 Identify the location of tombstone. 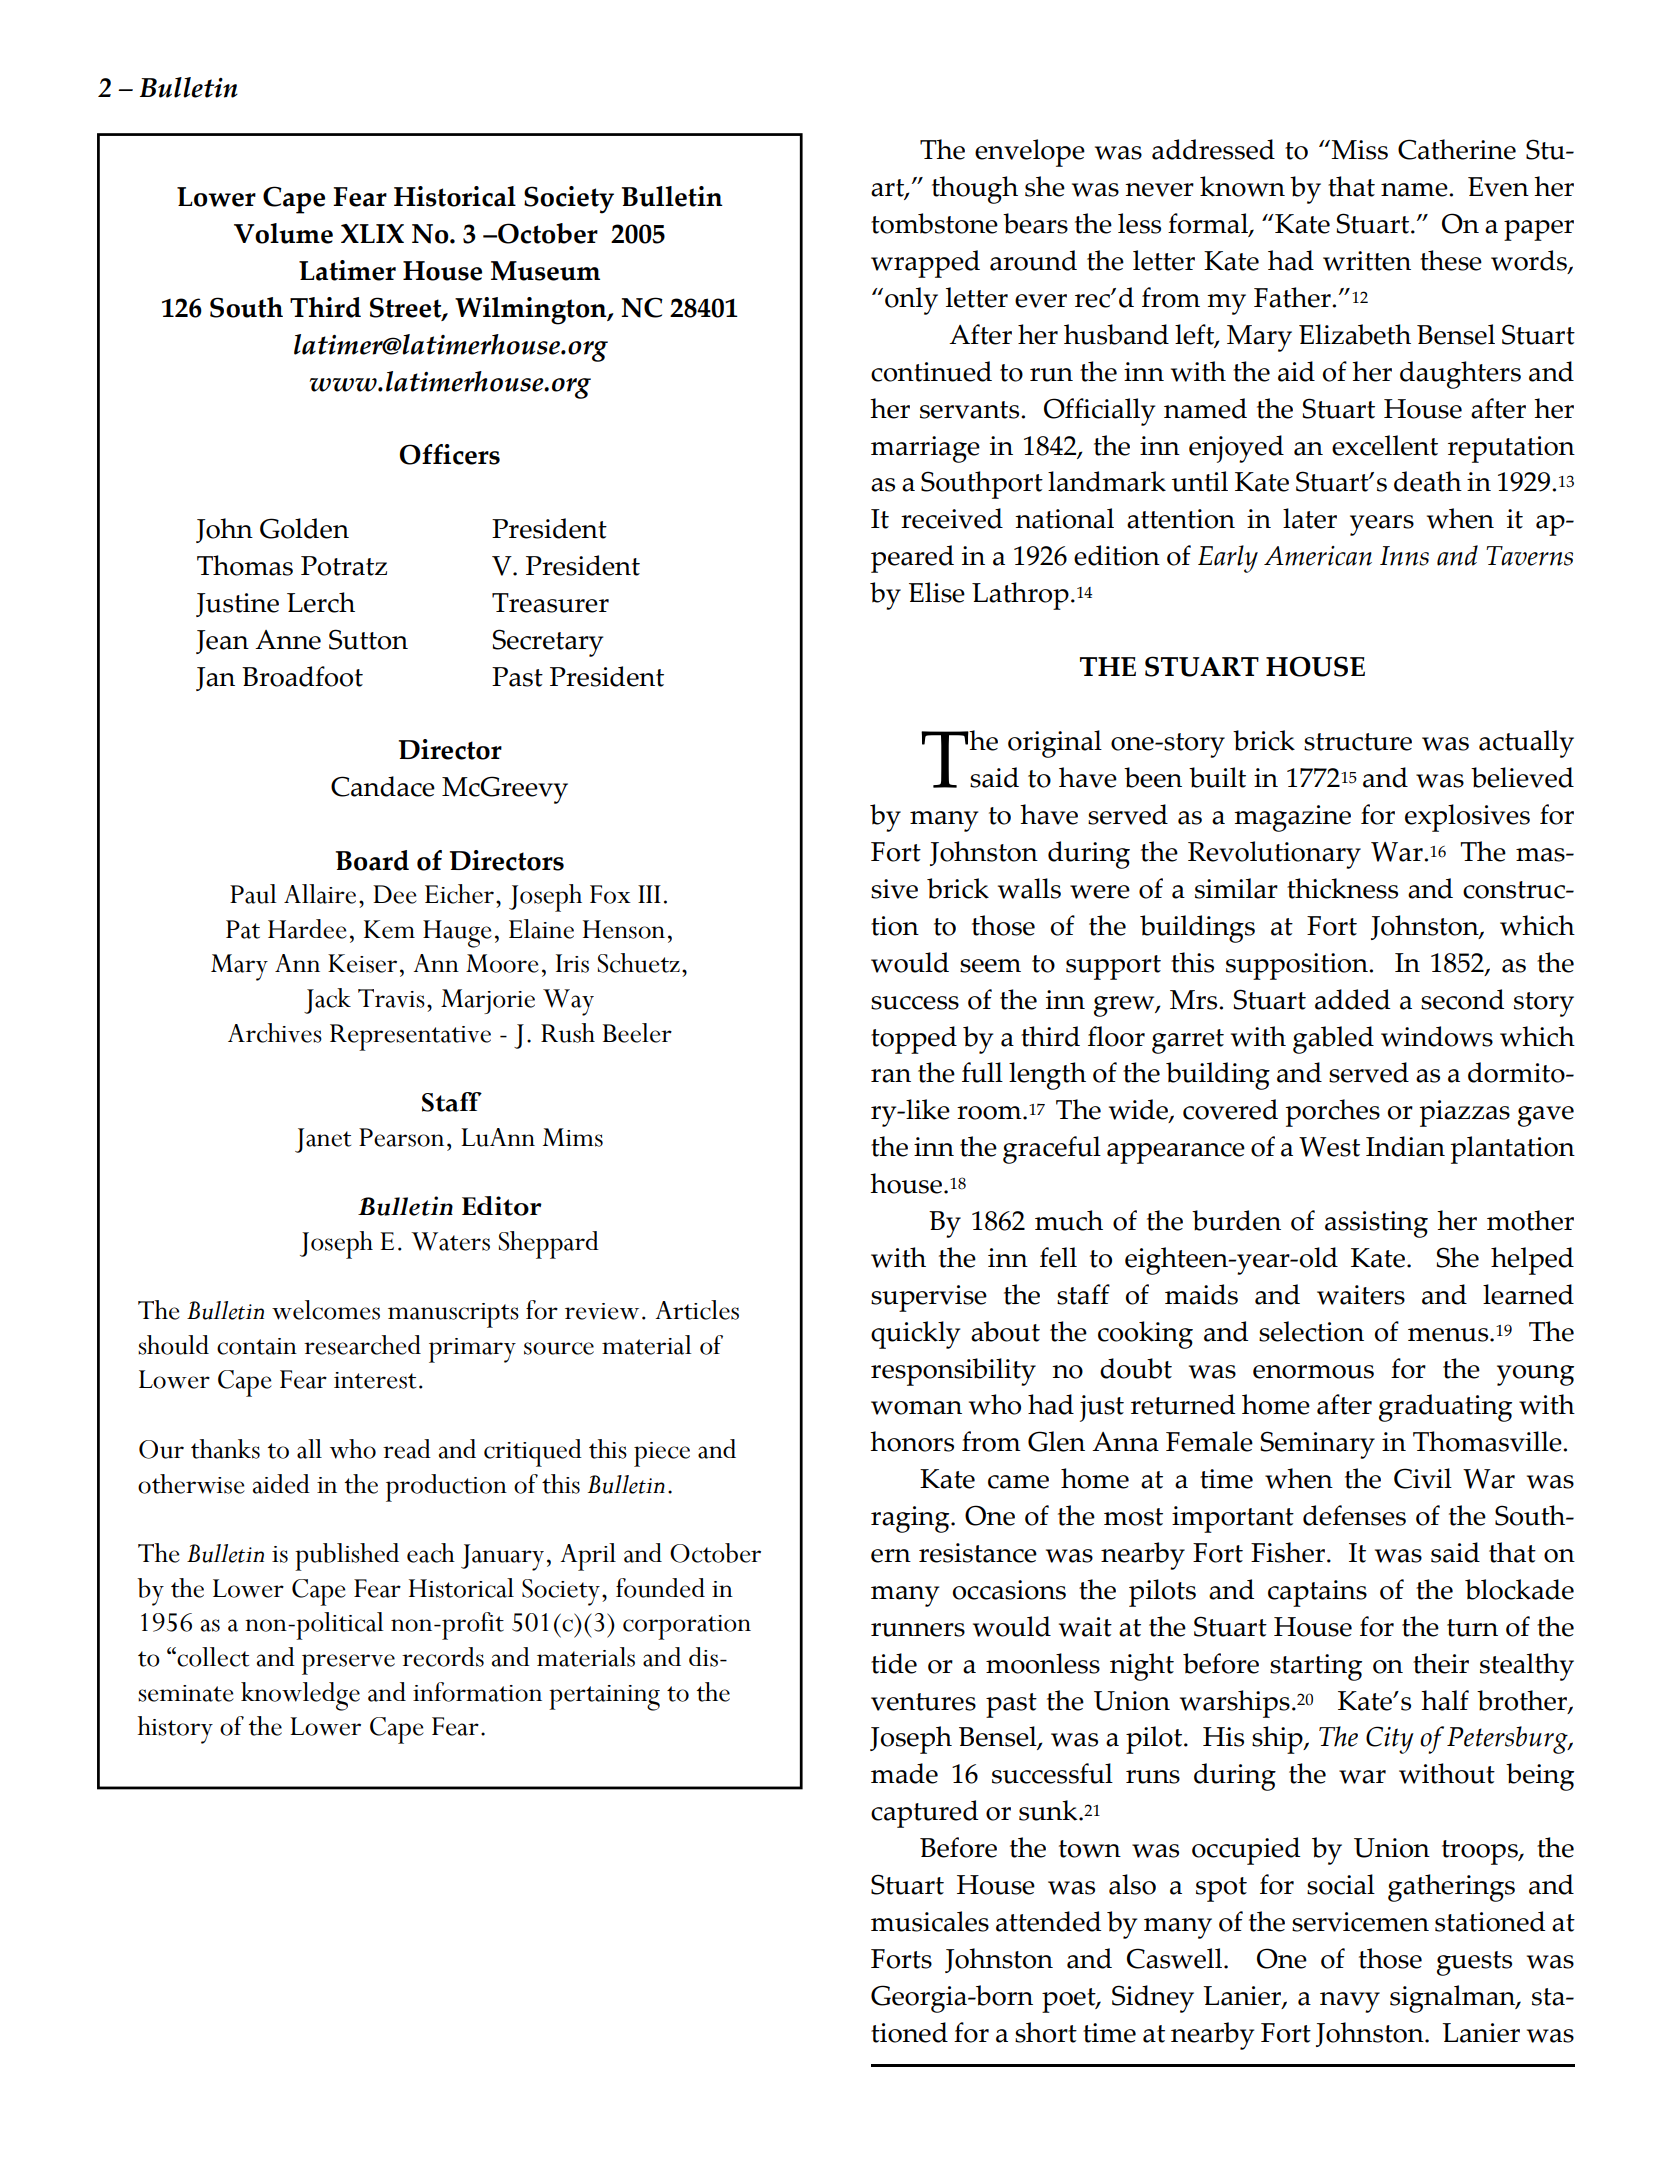
(934, 223).
